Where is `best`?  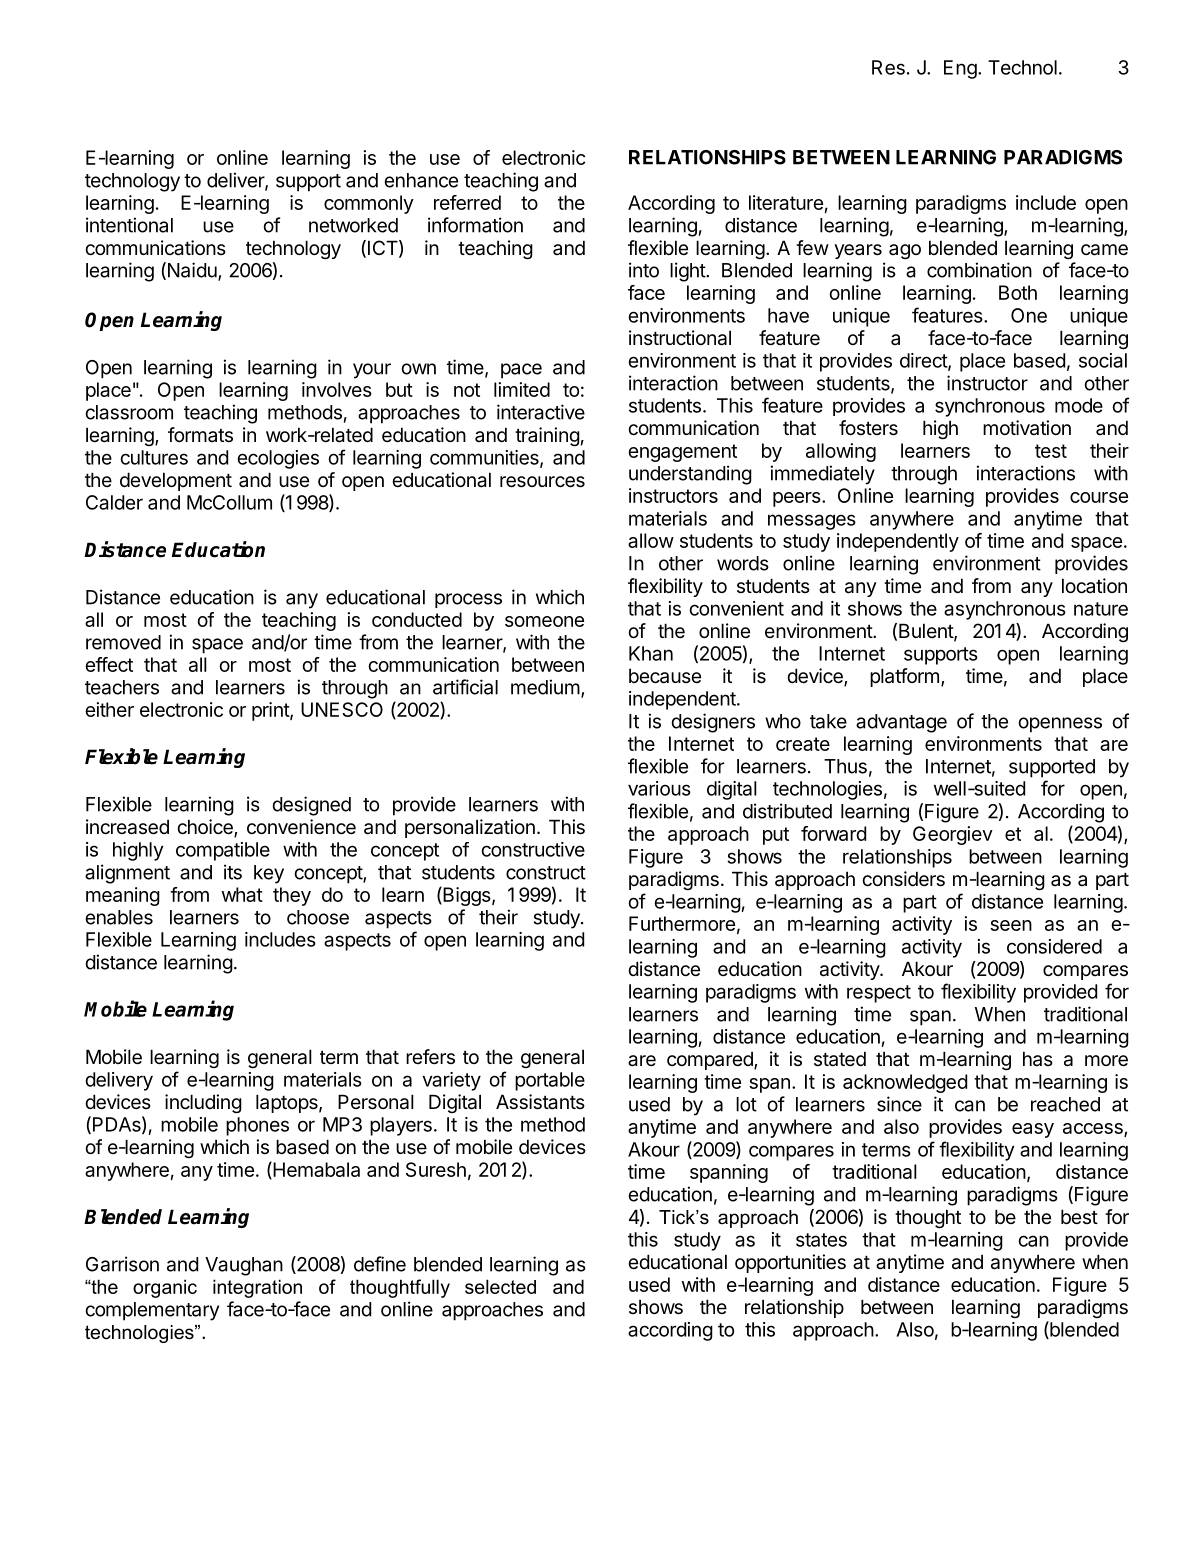 best is located at coordinates (1079, 1216).
